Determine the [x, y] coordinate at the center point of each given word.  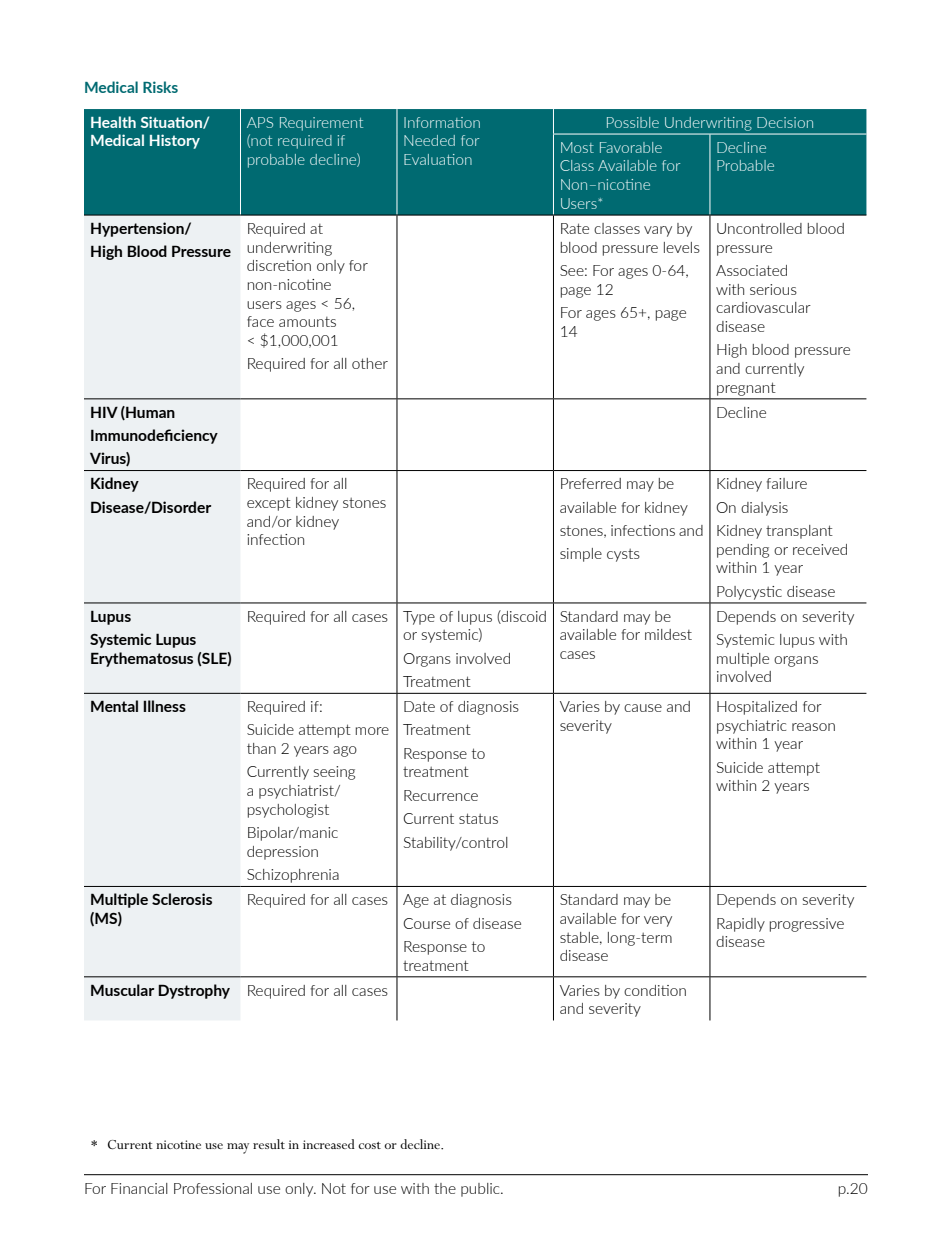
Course [426, 923]
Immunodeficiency [154, 436]
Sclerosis [182, 899]
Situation [172, 122]
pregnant [746, 389]
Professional [213, 1188]
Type [419, 618]
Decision [785, 122]
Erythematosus [142, 659]
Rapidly [741, 925]
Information [442, 122]
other [370, 363]
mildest [668, 634]
